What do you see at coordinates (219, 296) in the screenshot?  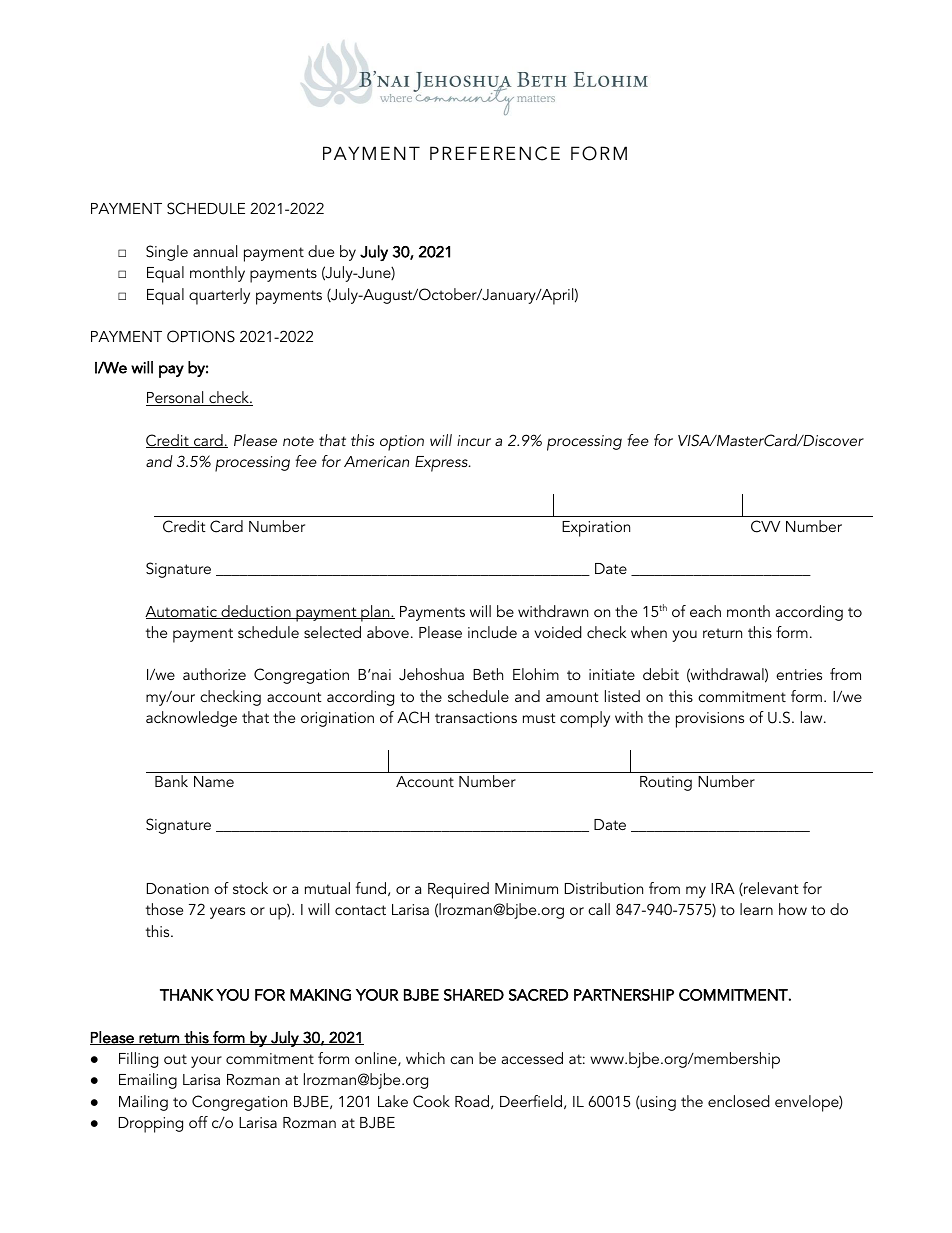 I see `quarterly` at bounding box center [219, 296].
